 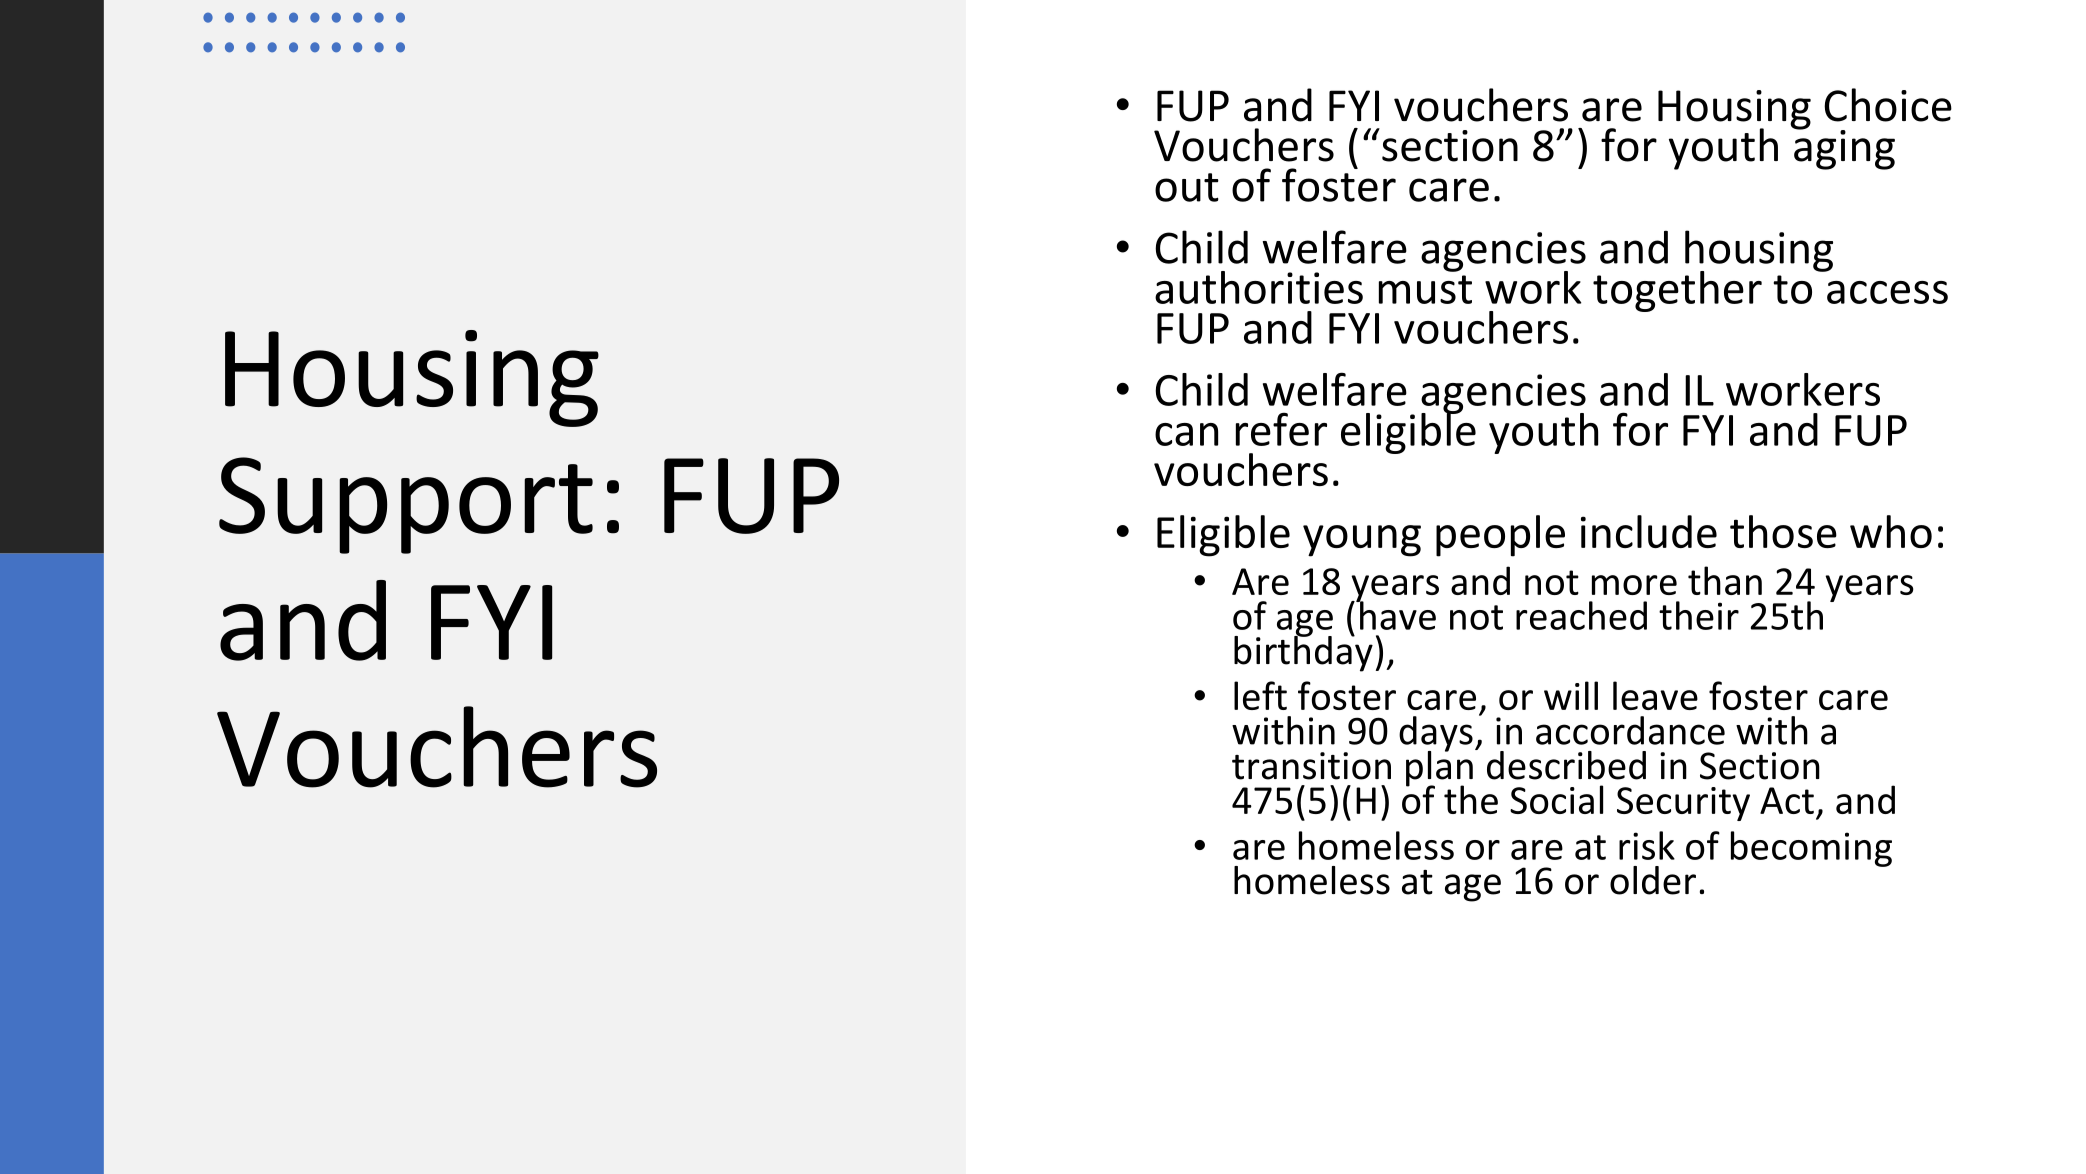 I want to click on plan, so click(x=1439, y=768).
